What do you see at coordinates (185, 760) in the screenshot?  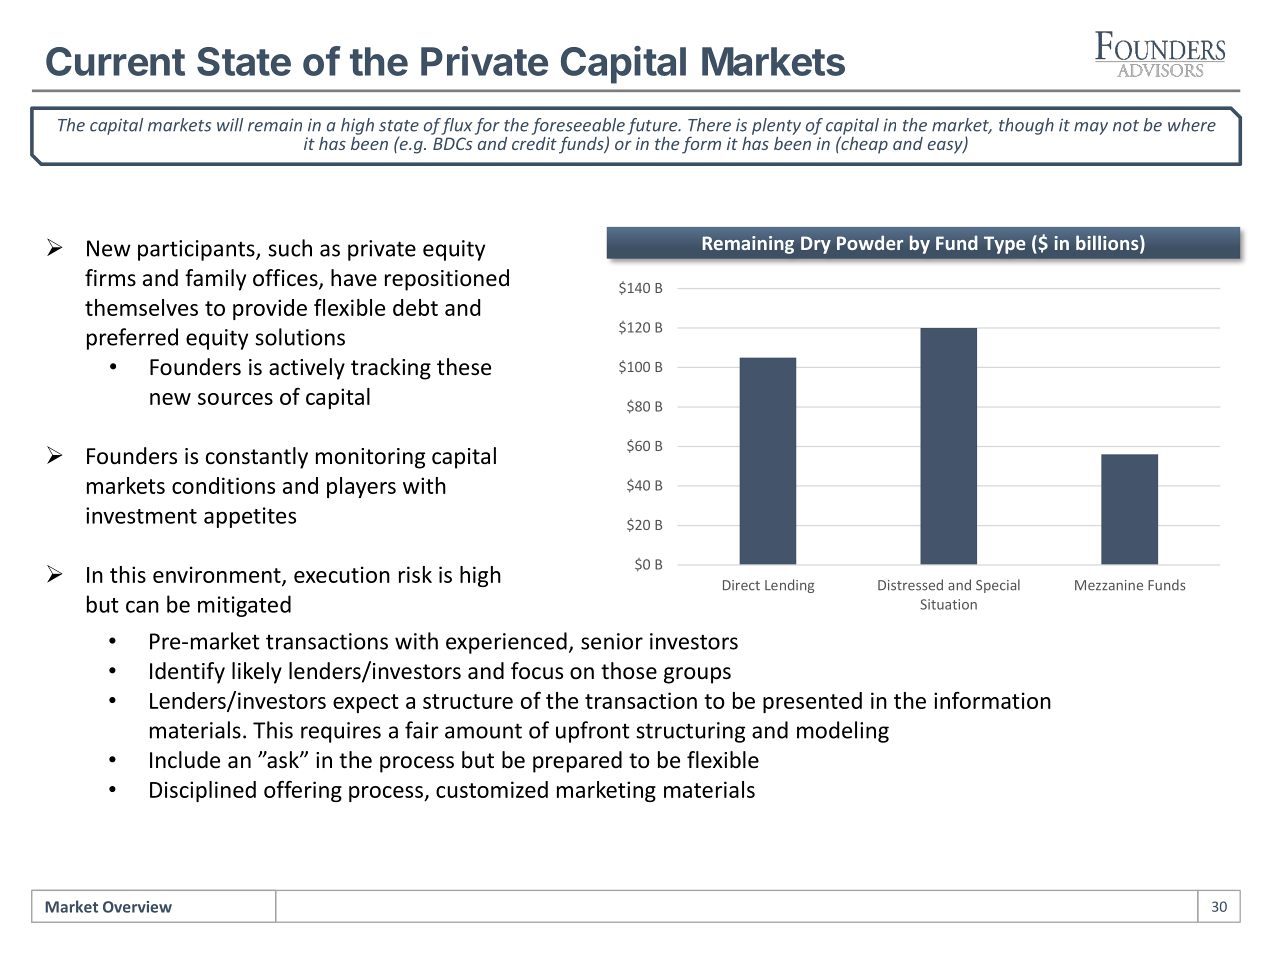 I see `Include` at bounding box center [185, 760].
